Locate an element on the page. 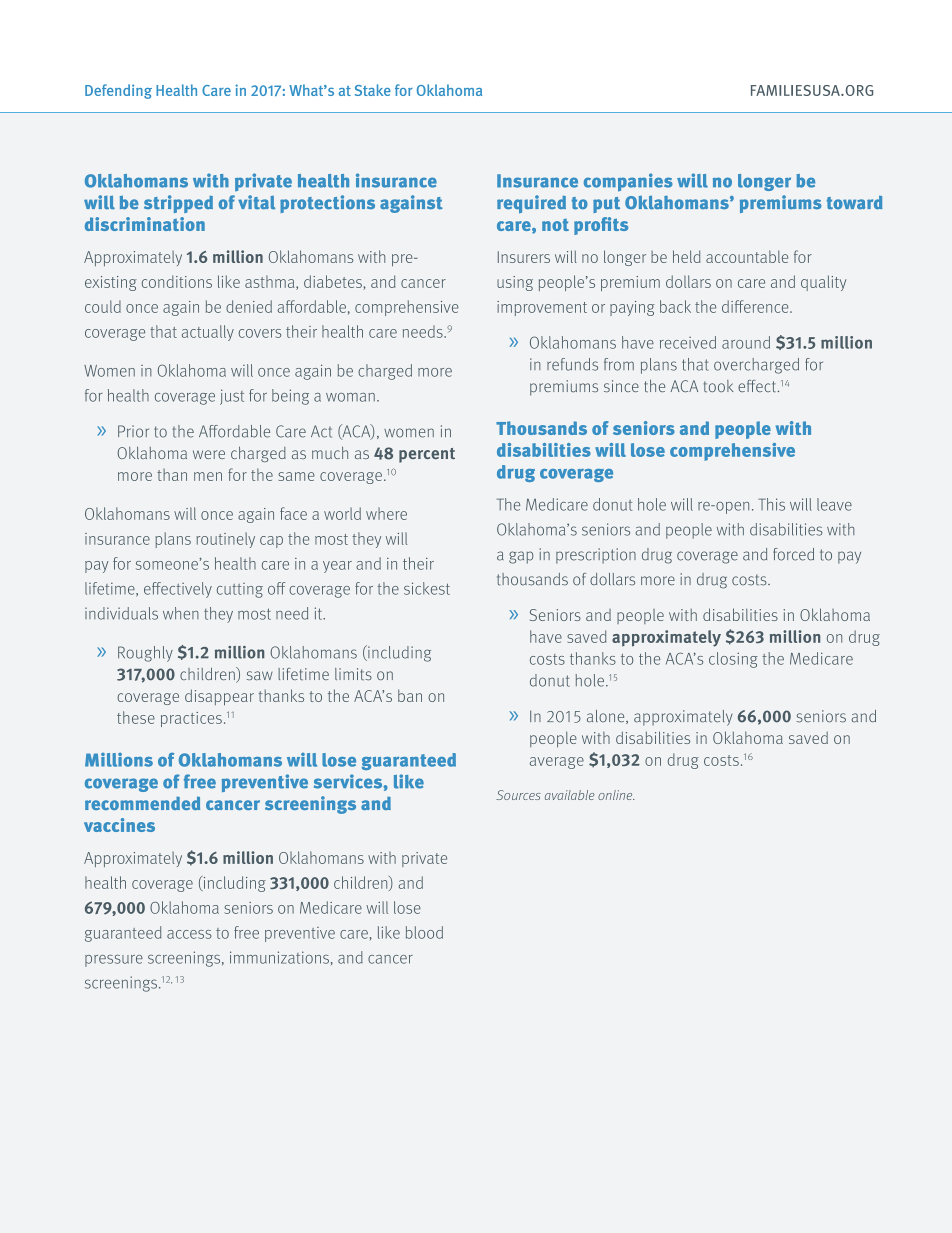 The height and width of the image is (1233, 952). toward is located at coordinates (855, 203).
